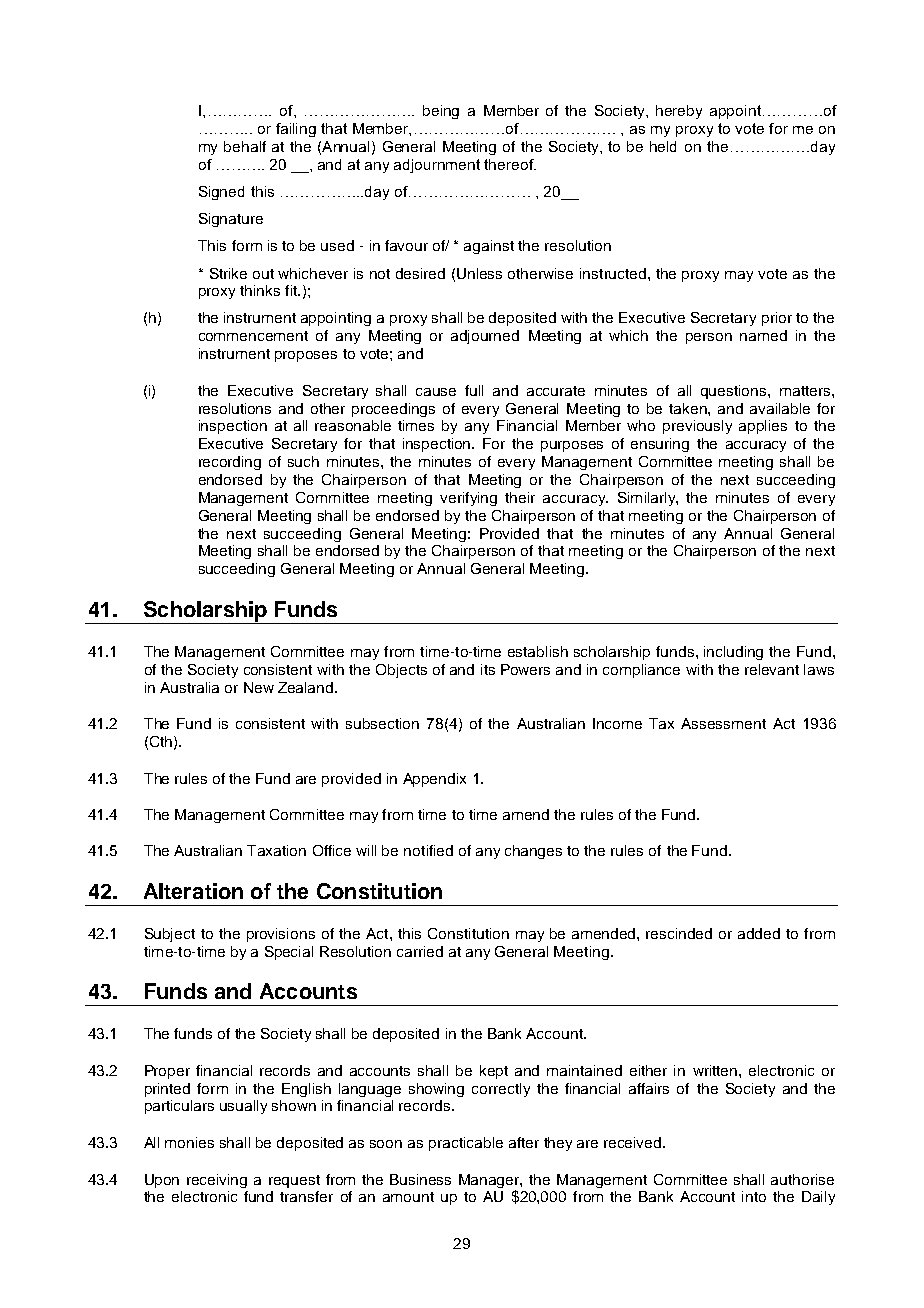  What do you see at coordinates (510, 164) in the page?
I see `thereof` at bounding box center [510, 164].
